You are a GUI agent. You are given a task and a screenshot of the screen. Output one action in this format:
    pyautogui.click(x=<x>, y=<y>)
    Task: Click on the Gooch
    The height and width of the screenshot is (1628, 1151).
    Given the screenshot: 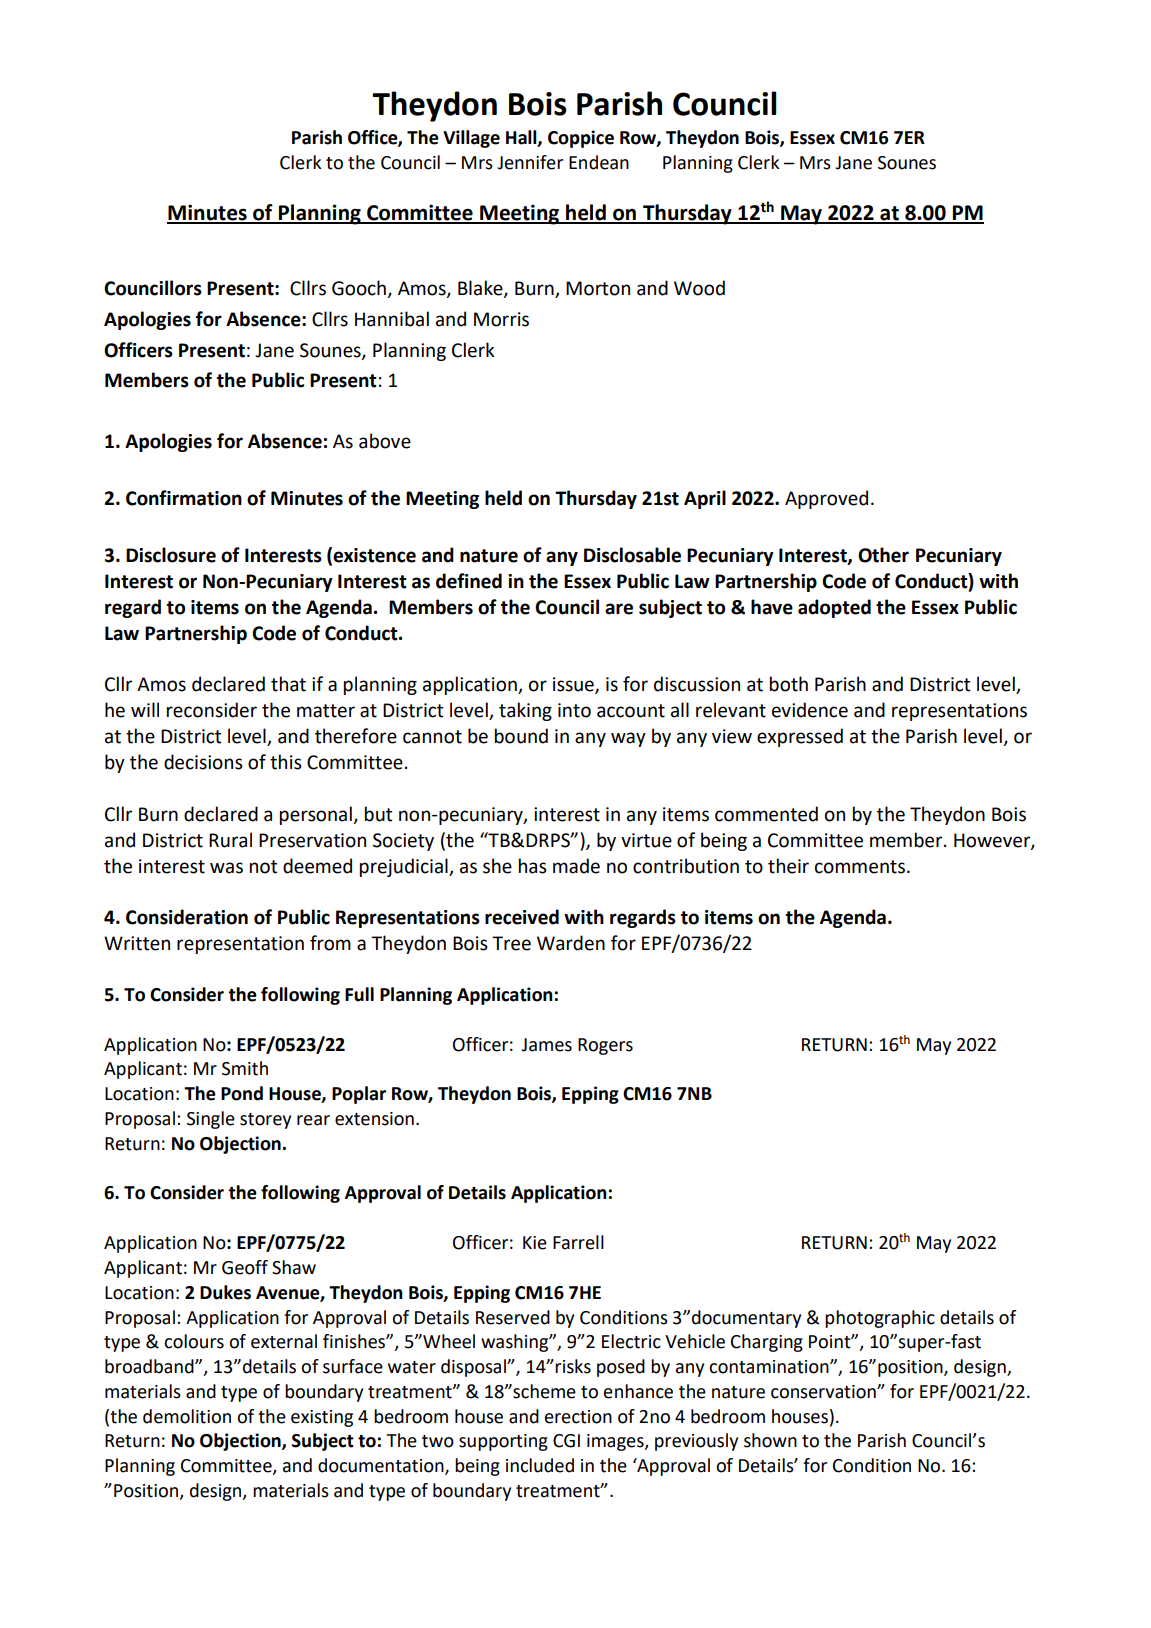 What is the action you would take?
    pyautogui.click(x=360, y=289)
